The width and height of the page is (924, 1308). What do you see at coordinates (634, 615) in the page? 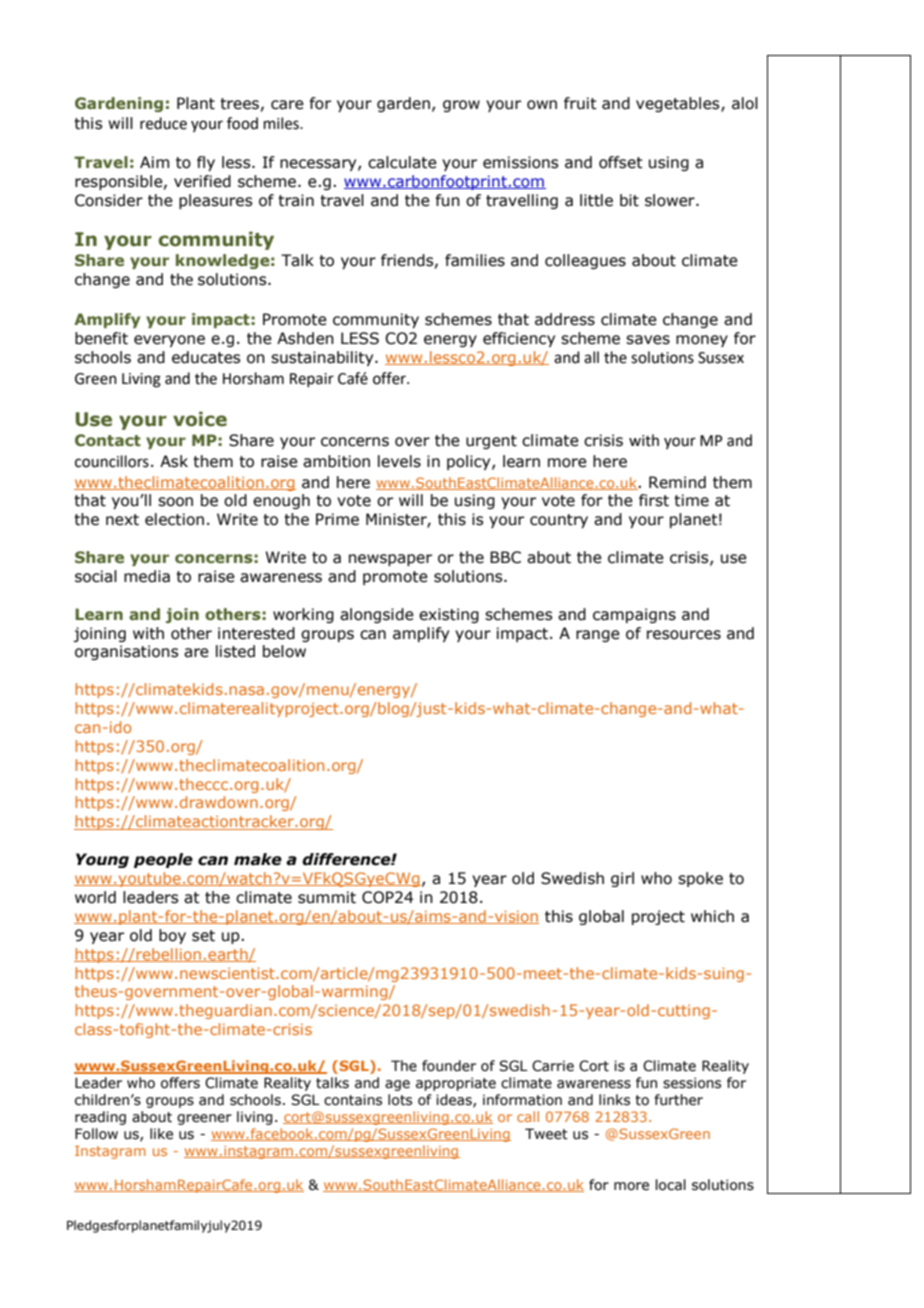
I see `campaigns` at bounding box center [634, 615].
